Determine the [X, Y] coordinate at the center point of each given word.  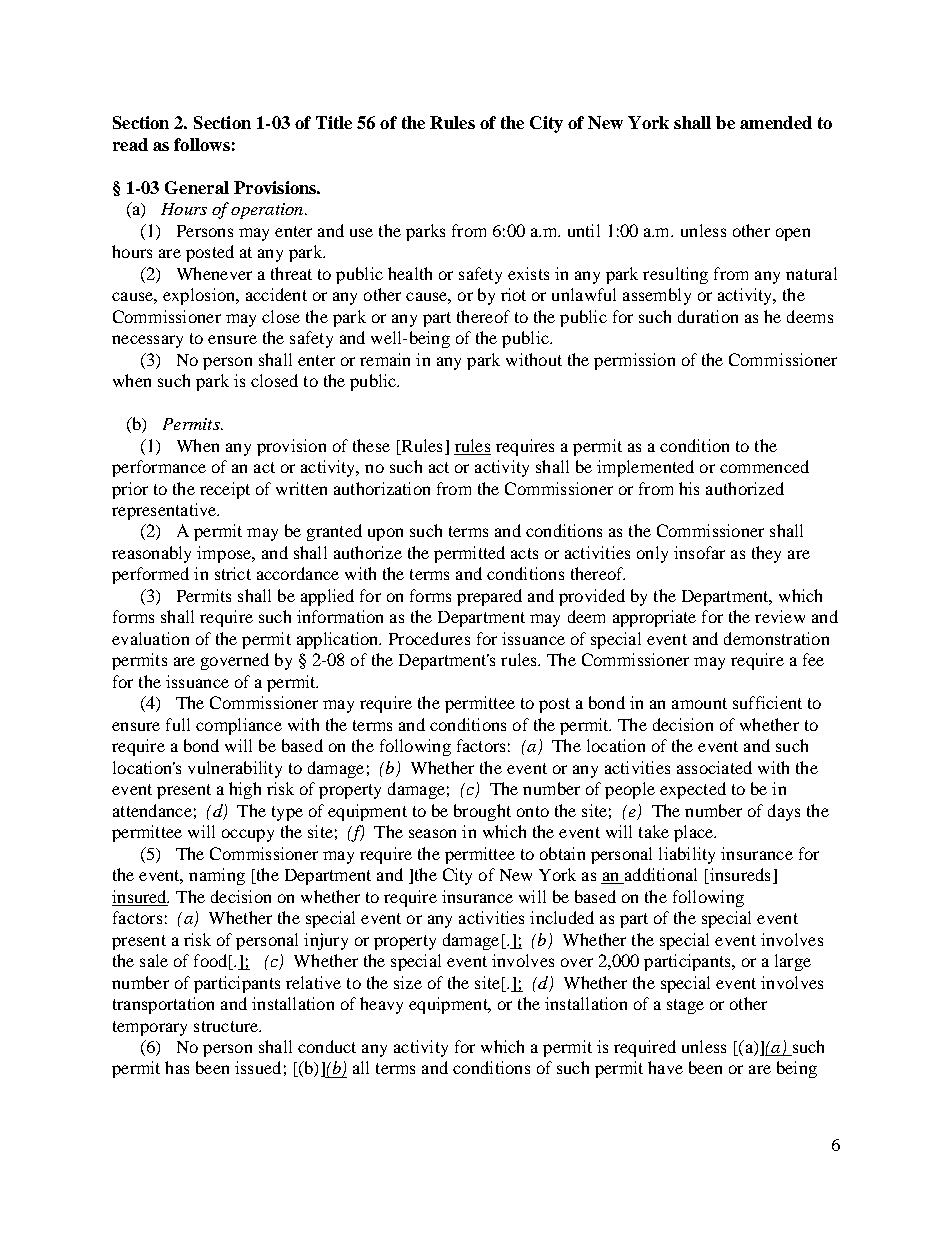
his [689, 488]
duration [708, 316]
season [432, 833]
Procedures [429, 638]
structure [227, 1026]
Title [334, 122]
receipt [225, 490]
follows [202, 144]
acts [524, 553]
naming [217, 876]
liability [687, 855]
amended [776, 122]
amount [699, 703]
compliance [239, 726]
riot [513, 294]
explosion [200, 296]
